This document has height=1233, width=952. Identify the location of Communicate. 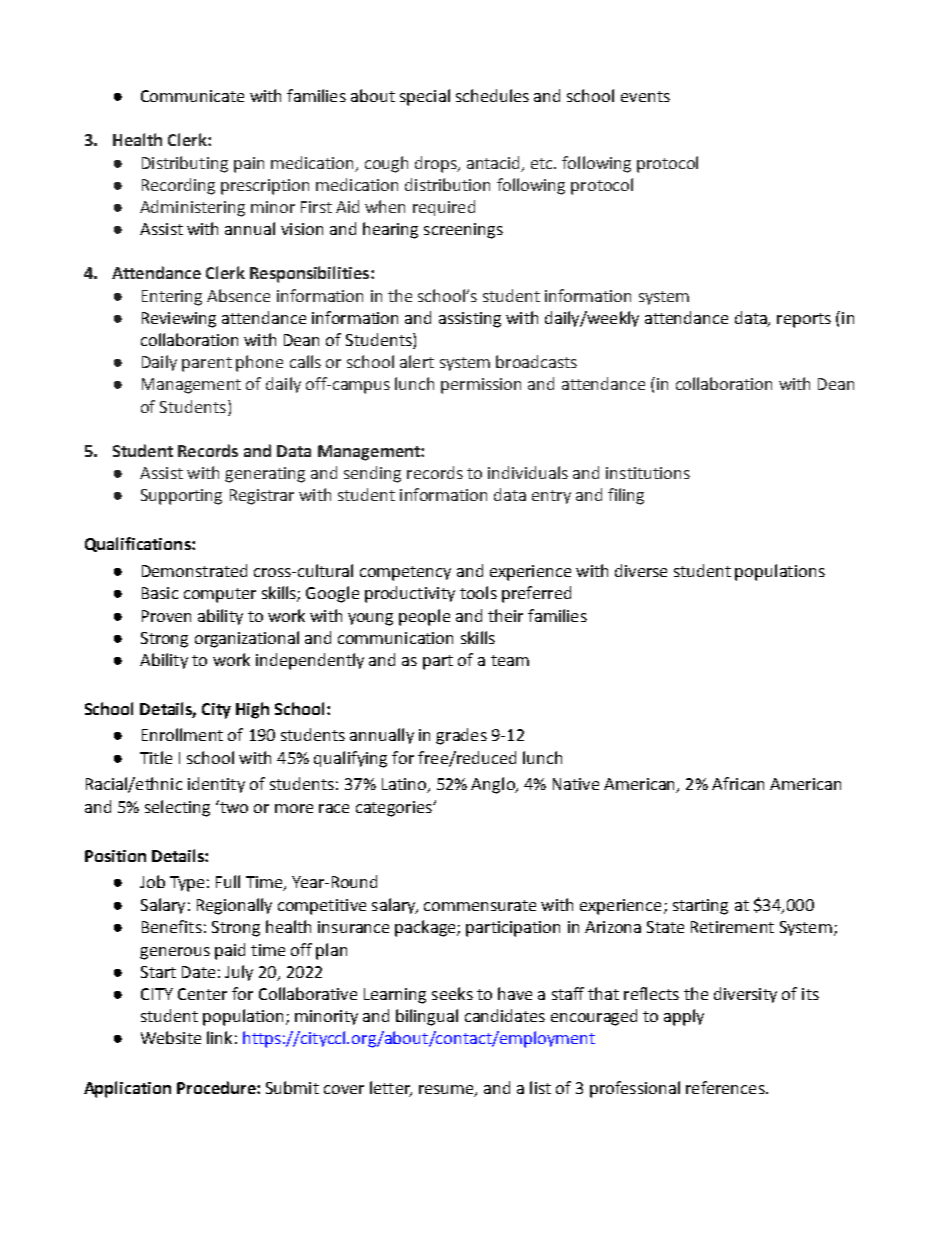
(192, 96).
